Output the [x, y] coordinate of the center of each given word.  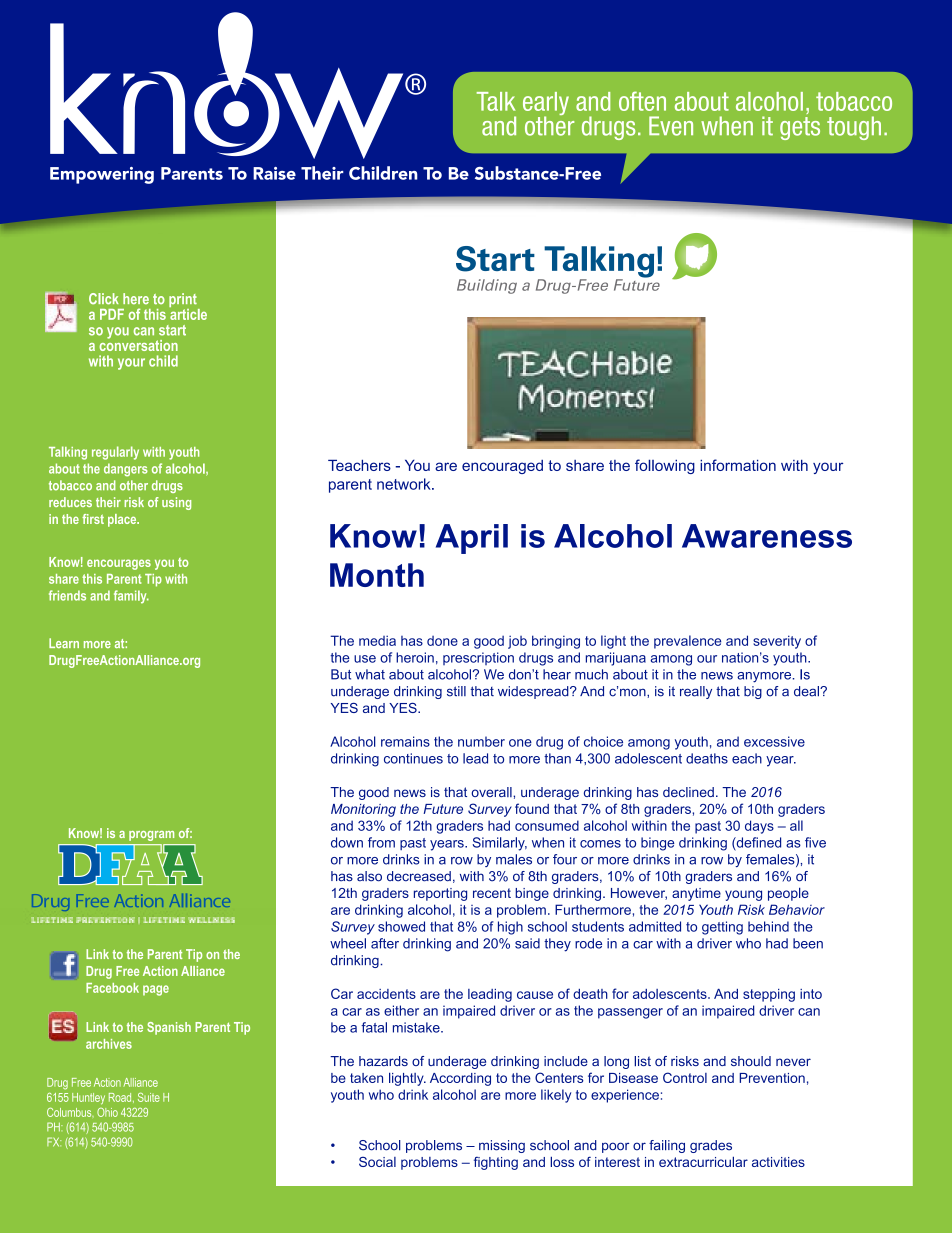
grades [711, 1146]
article [188, 313]
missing [502, 1146]
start [172, 330]
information [738, 465]
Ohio [107, 1112]
